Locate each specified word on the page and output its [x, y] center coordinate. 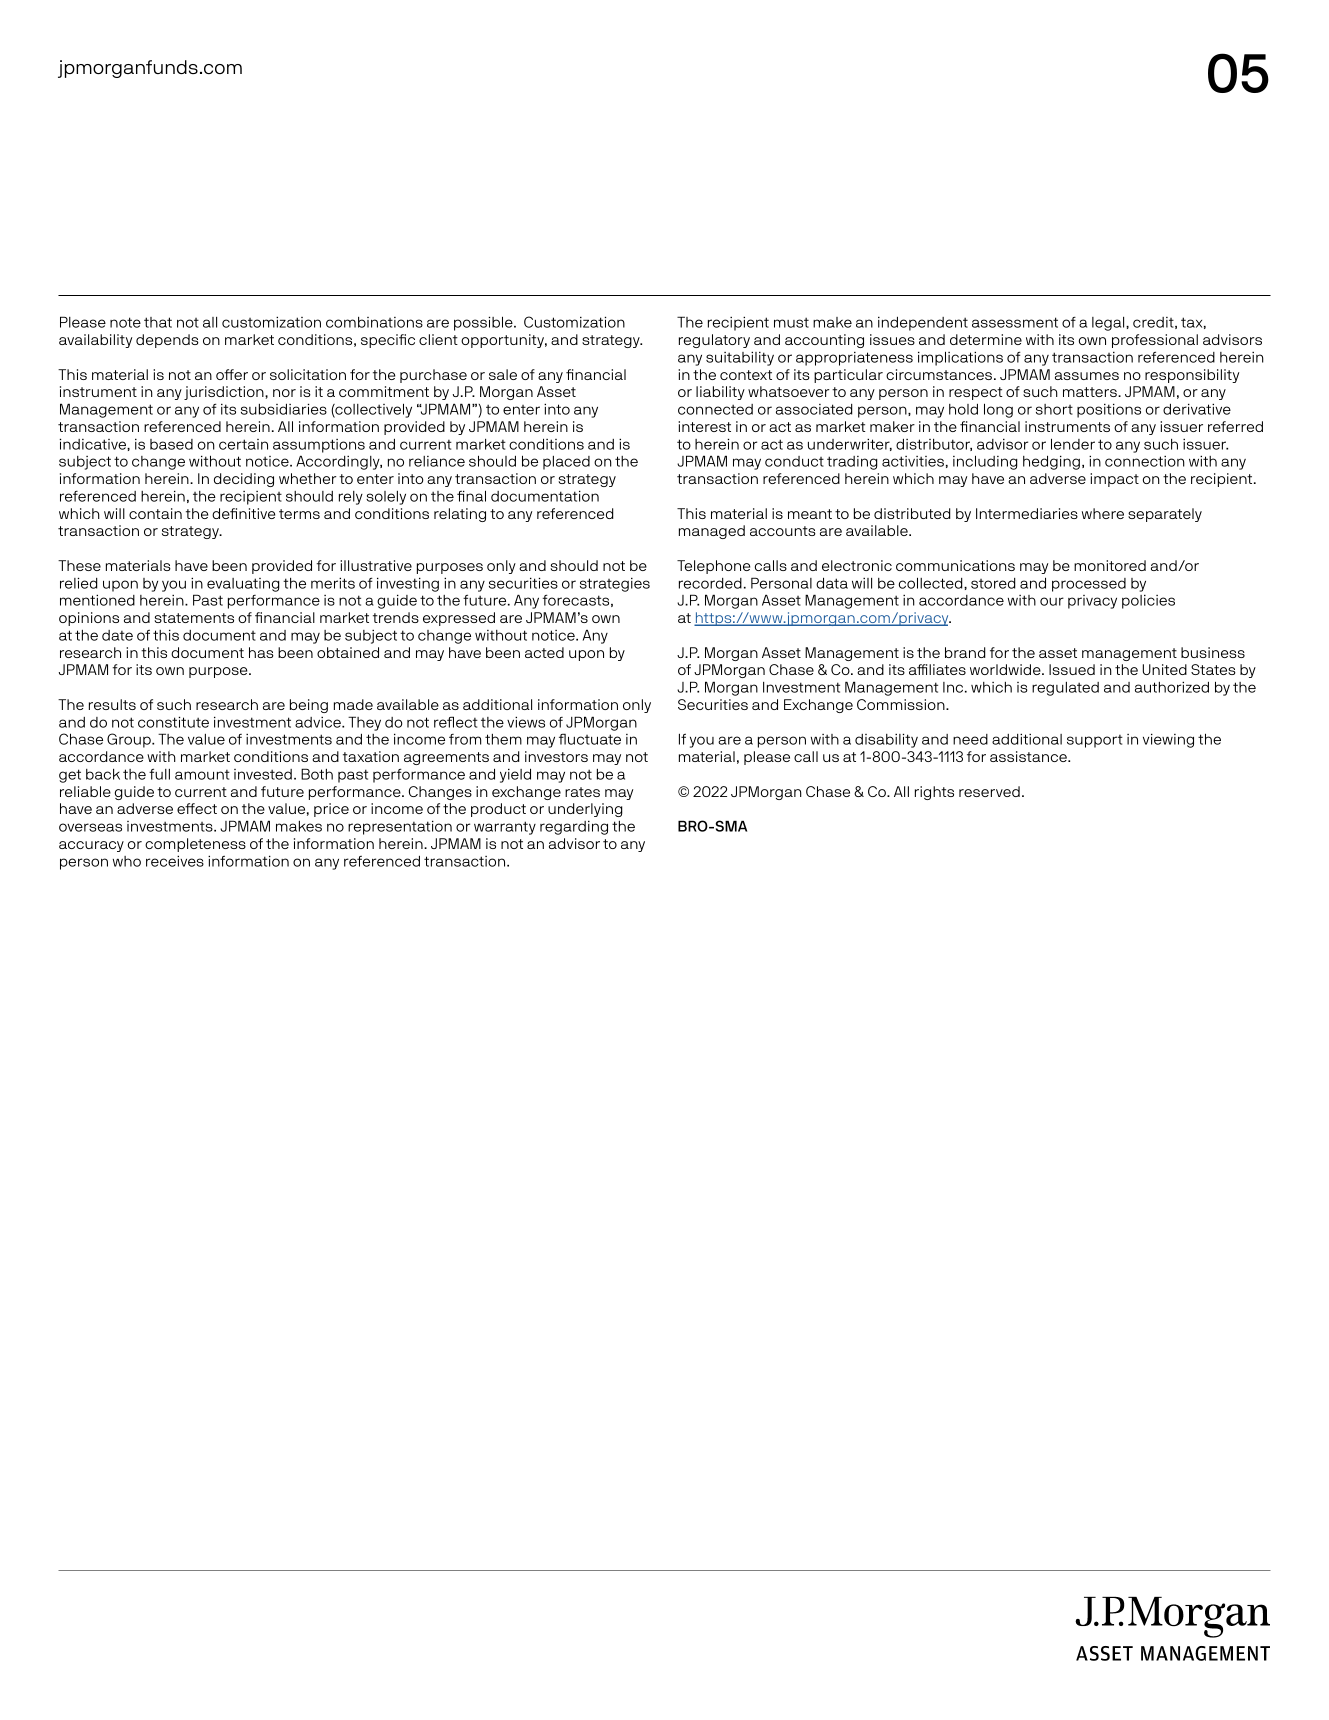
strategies [615, 585]
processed [1089, 585]
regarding [574, 828]
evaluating [243, 585]
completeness [195, 845]
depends [167, 341]
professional [1155, 341]
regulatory [714, 341]
